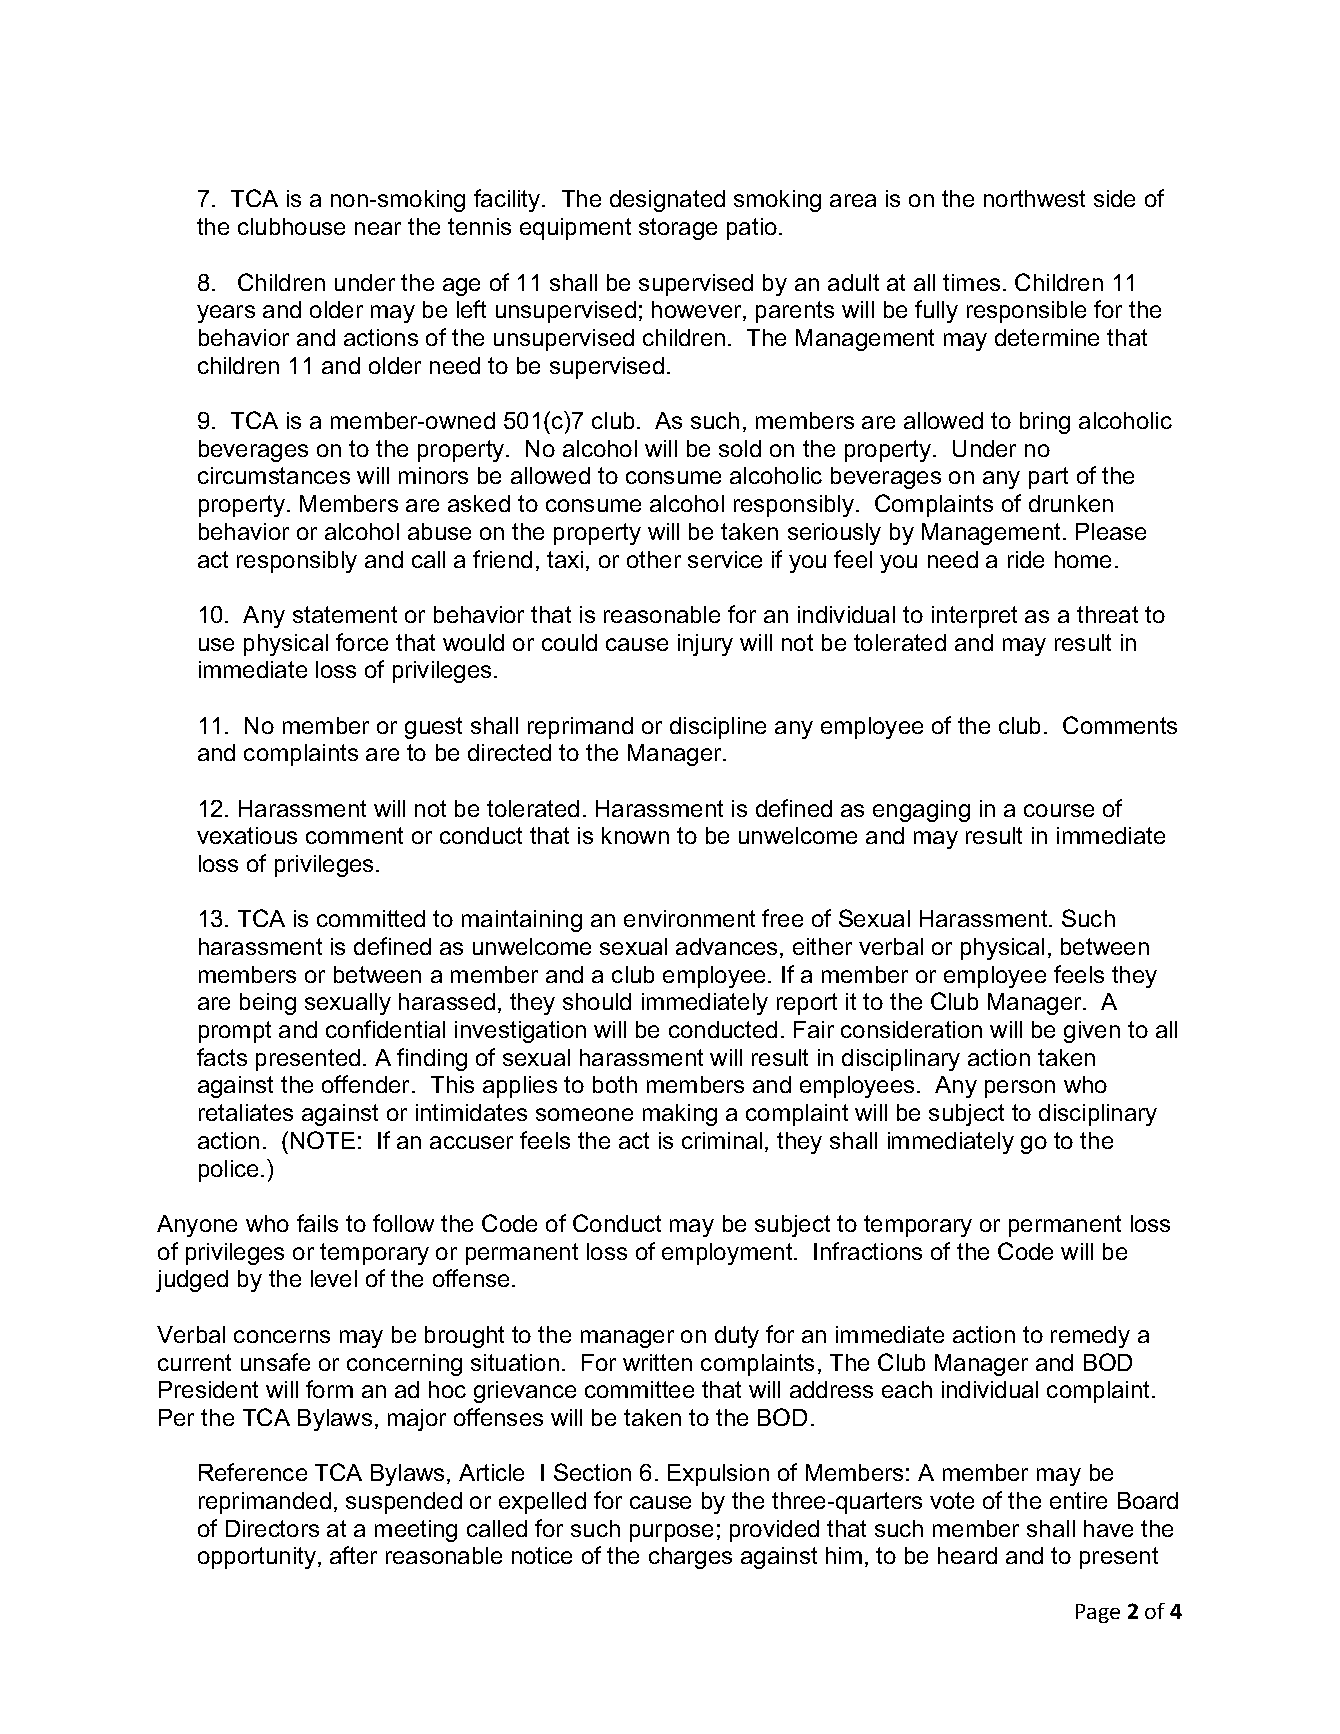 The height and width of the image is (1734, 1340). What do you see at coordinates (705, 645) in the image?
I see `injury` at bounding box center [705, 645].
